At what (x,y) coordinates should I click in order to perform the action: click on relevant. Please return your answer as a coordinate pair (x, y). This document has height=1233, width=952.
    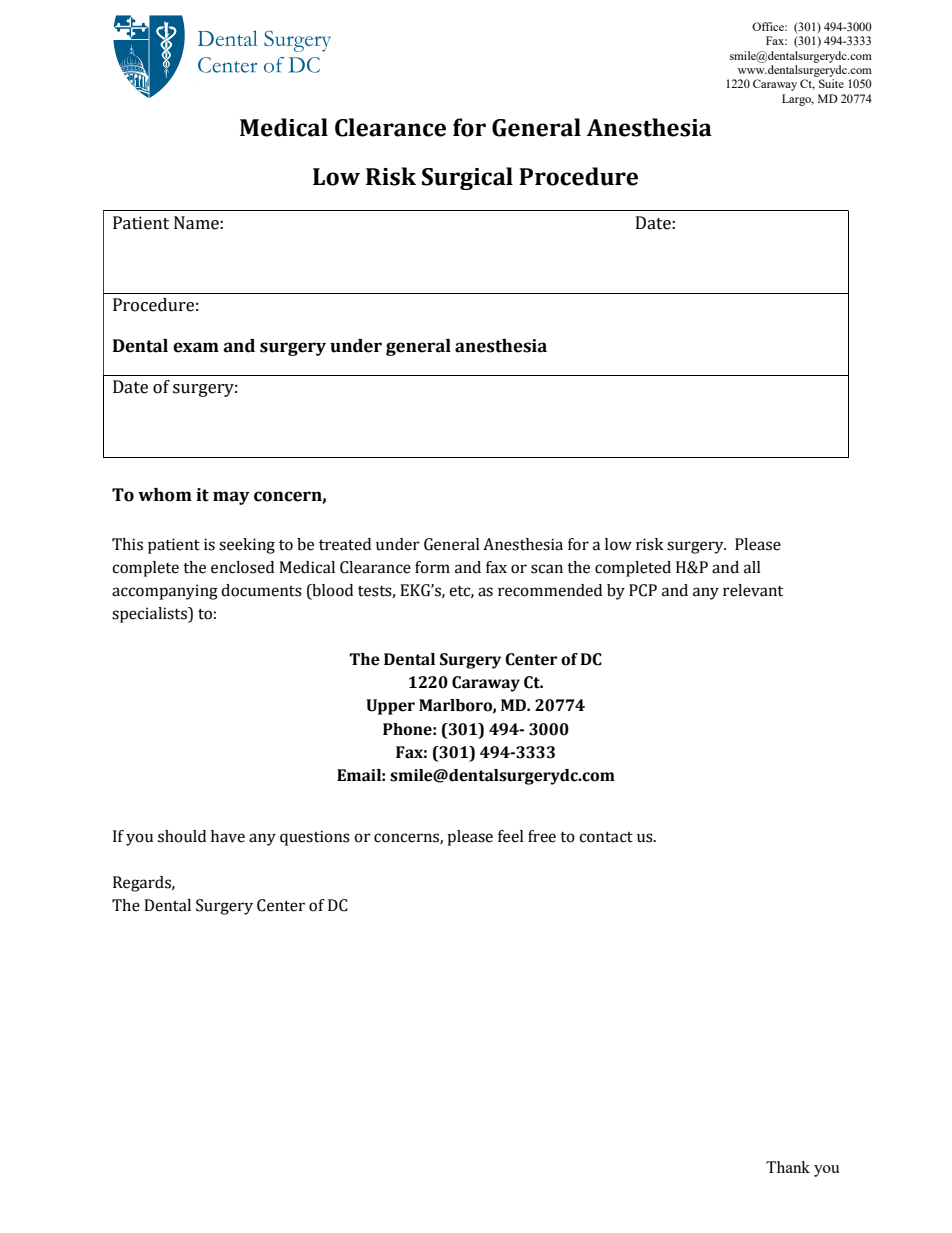
    Looking at the image, I should click on (753, 590).
